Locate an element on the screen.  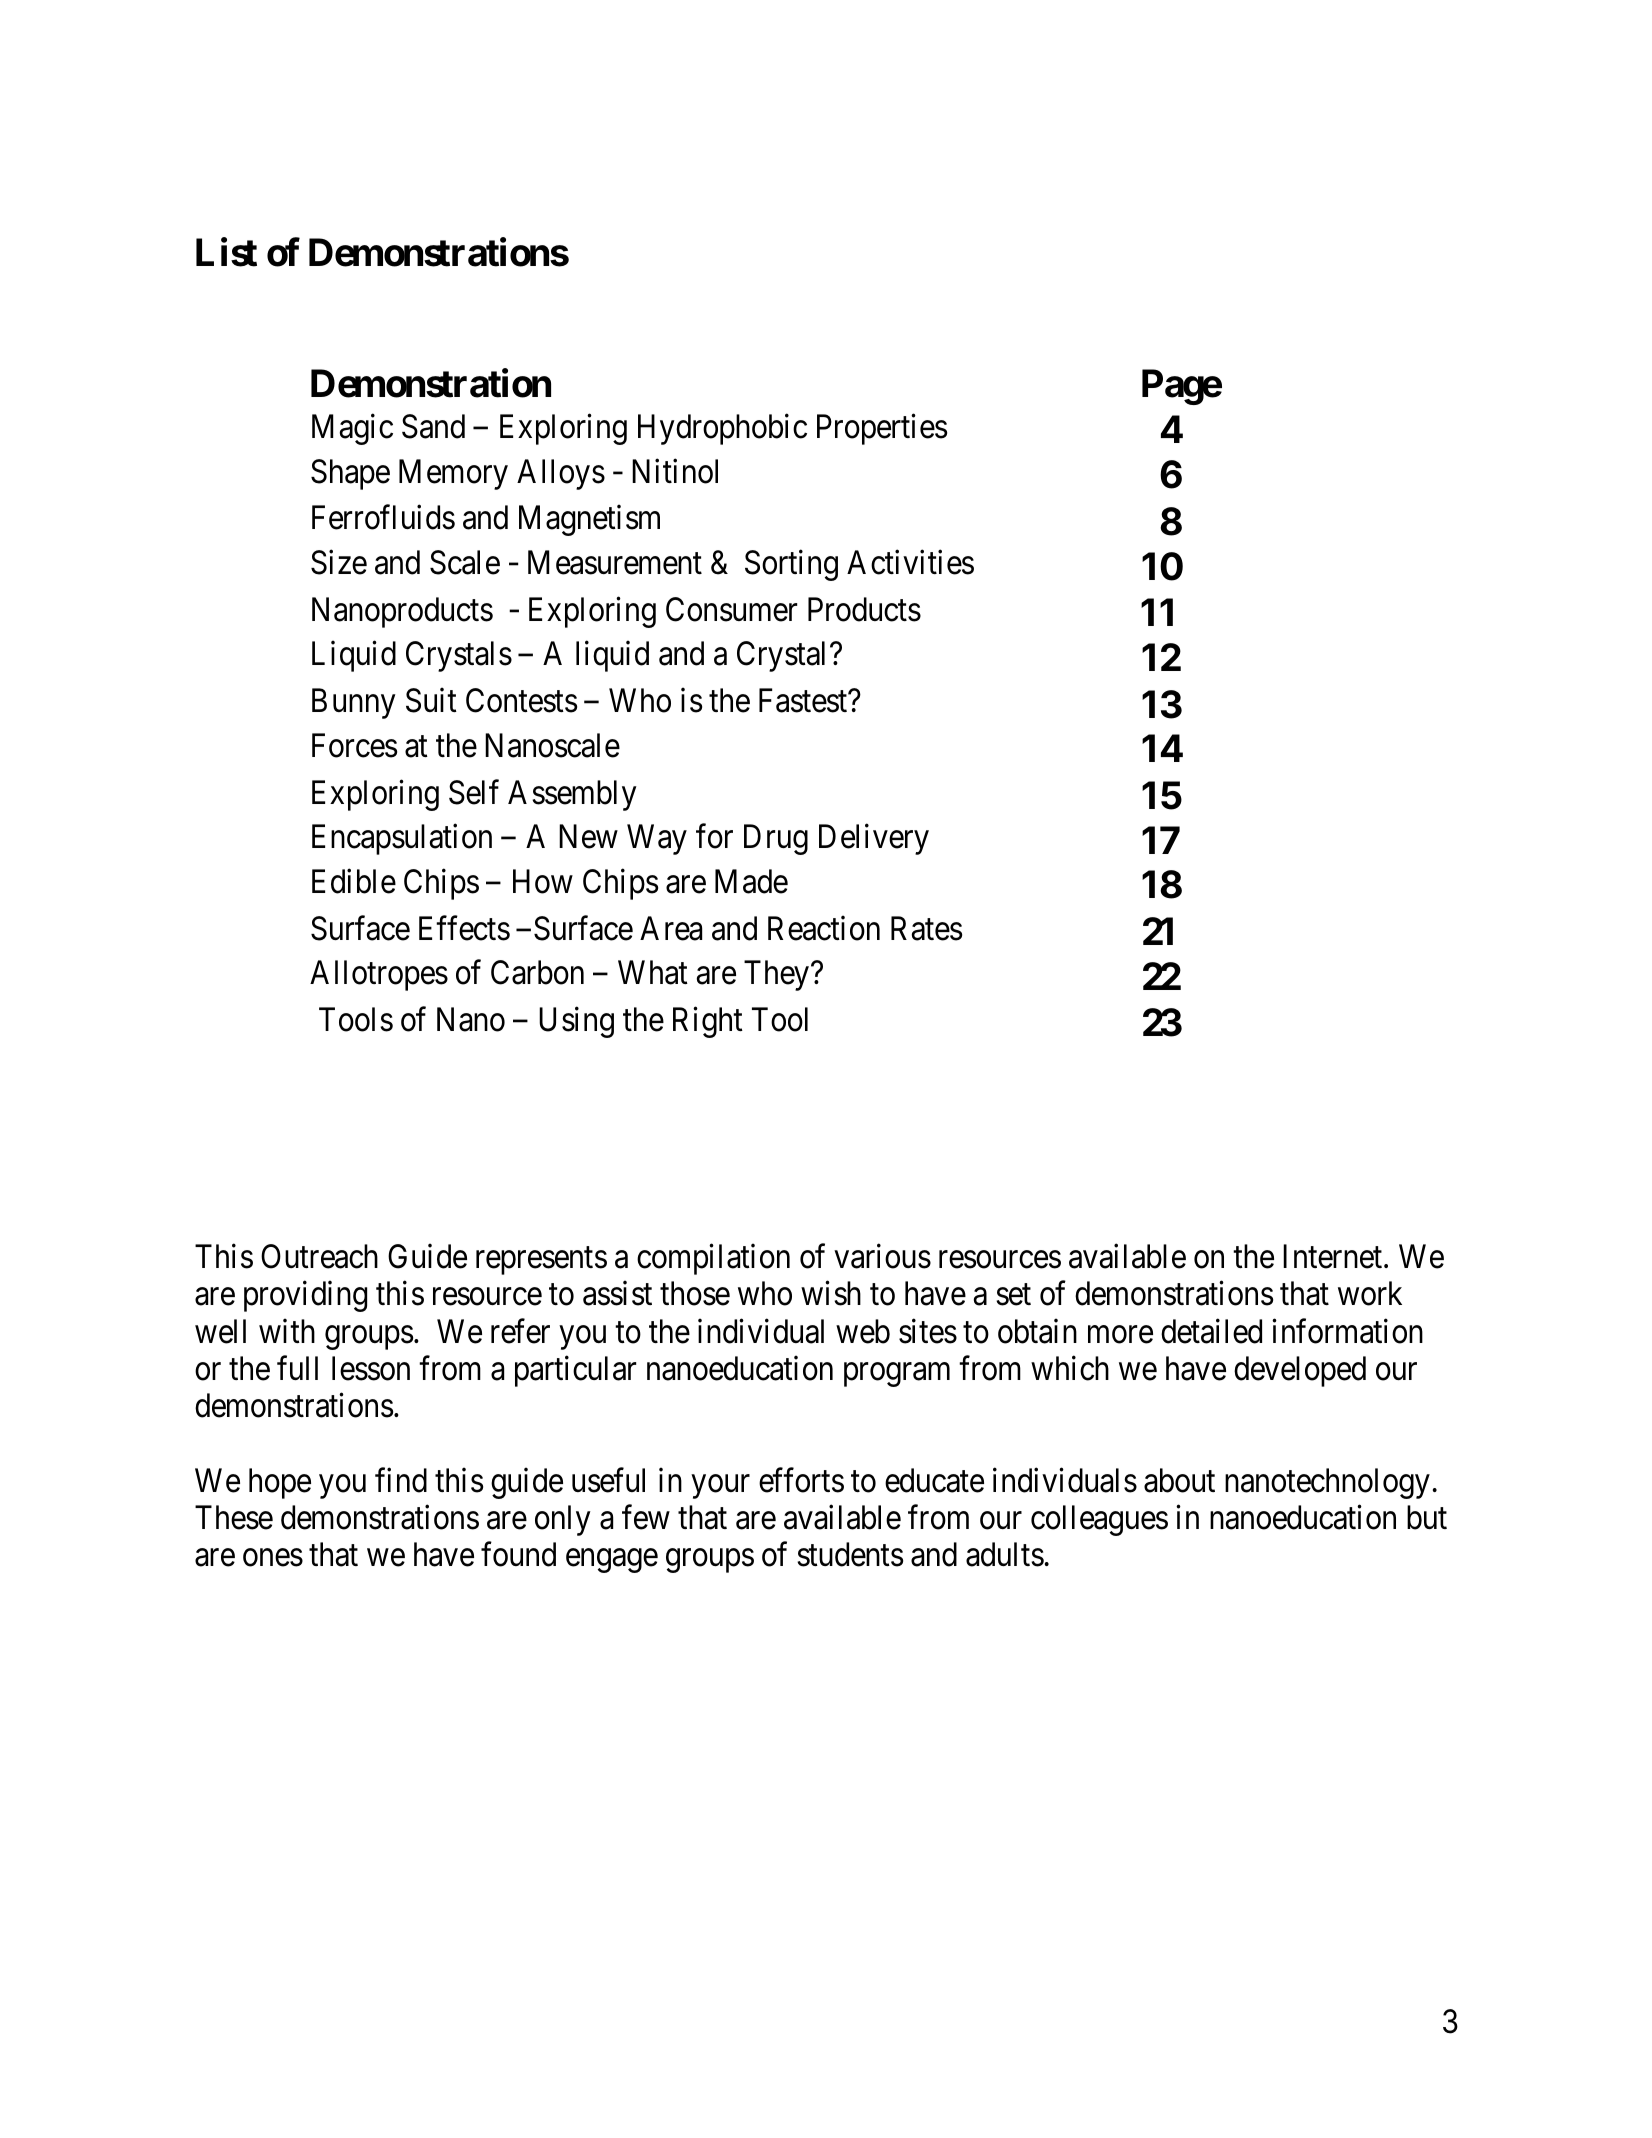
Encapsulation is located at coordinates (402, 839).
